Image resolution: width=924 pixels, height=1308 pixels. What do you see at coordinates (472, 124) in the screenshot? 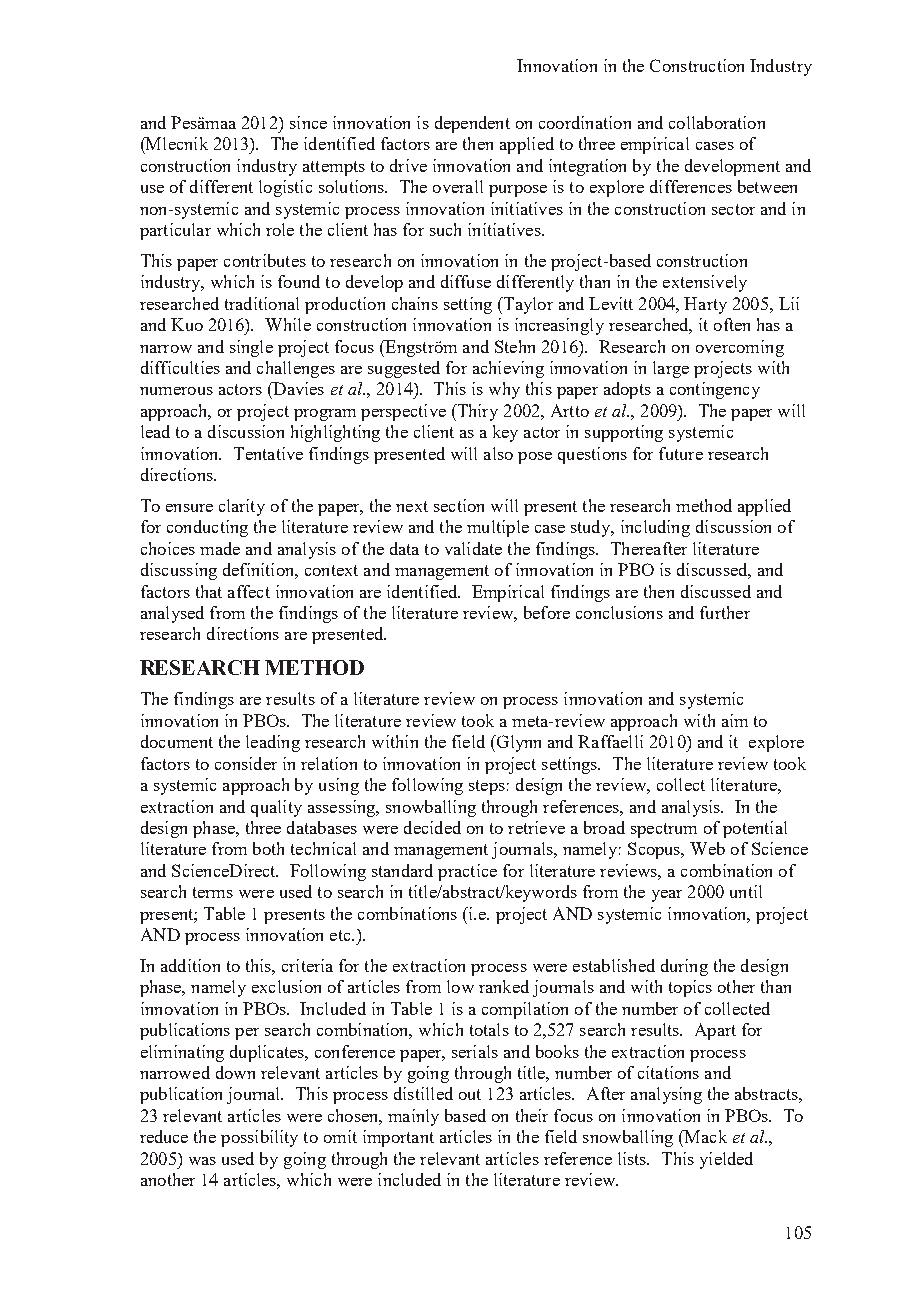
I see `dependent` at bounding box center [472, 124].
